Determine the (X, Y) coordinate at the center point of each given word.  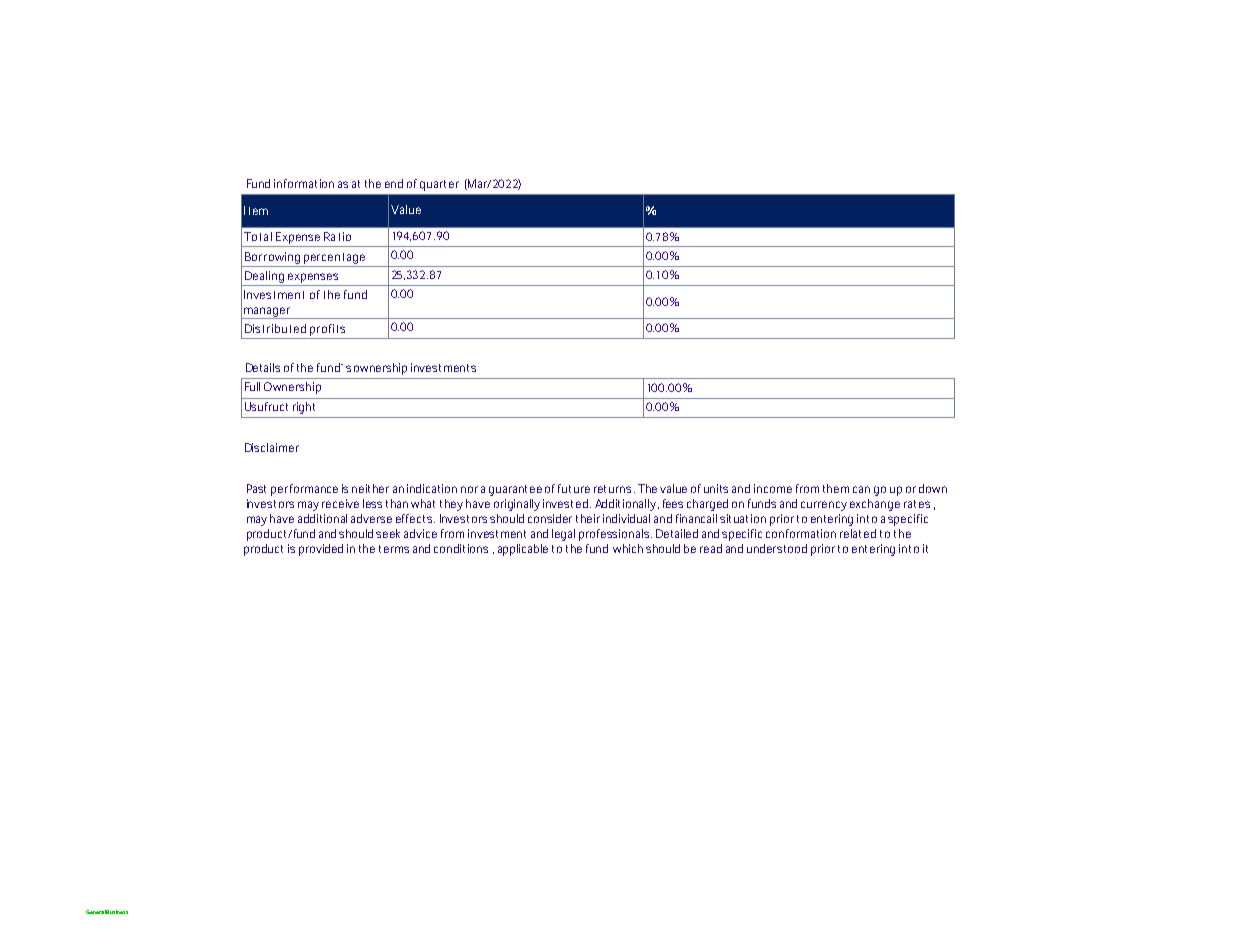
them (836, 488)
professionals (614, 535)
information (304, 183)
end (394, 183)
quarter (439, 185)
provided (321, 550)
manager (267, 313)
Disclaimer (272, 447)
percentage (334, 258)
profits (327, 330)
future (574, 488)
